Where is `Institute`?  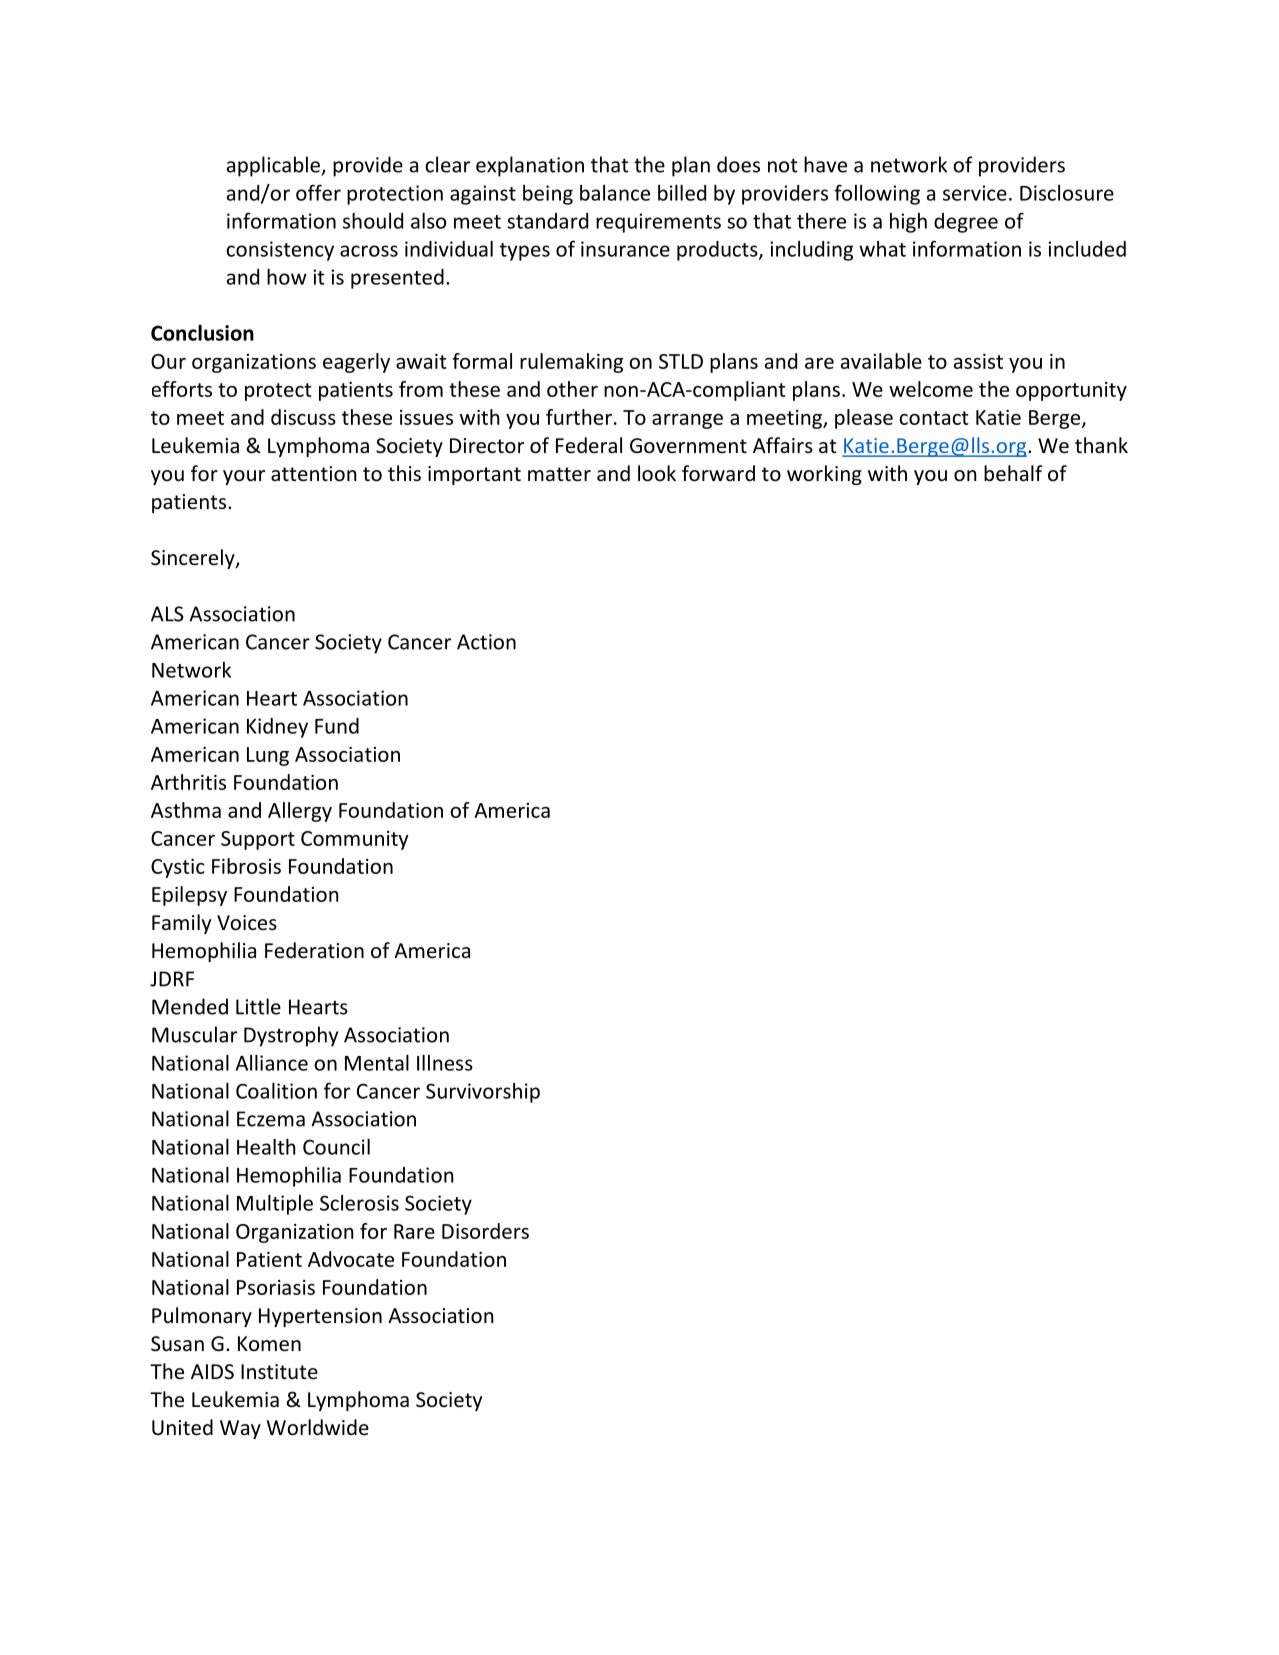 Institute is located at coordinates (279, 1372).
